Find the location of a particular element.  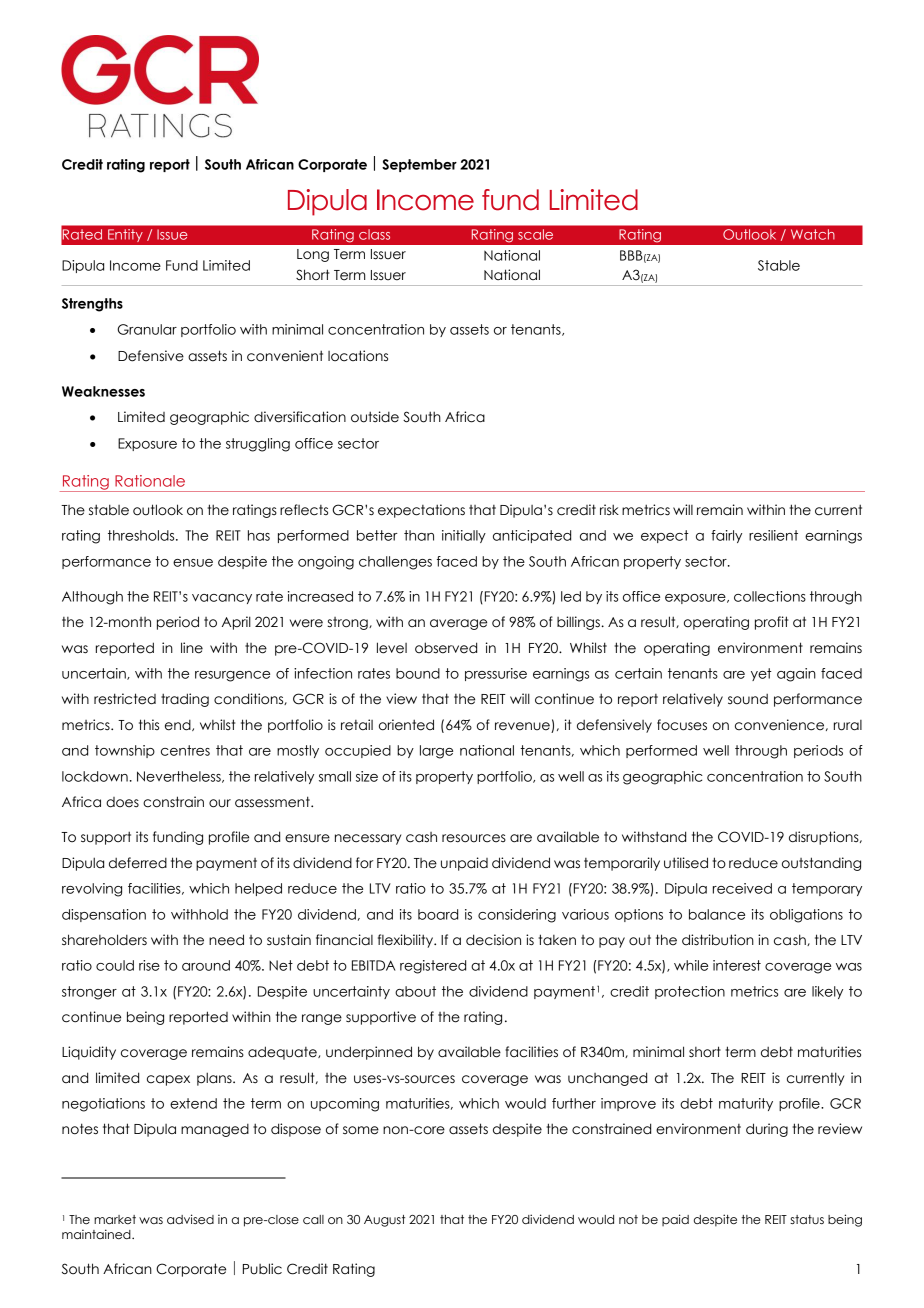

initially is located at coordinates (464, 536).
